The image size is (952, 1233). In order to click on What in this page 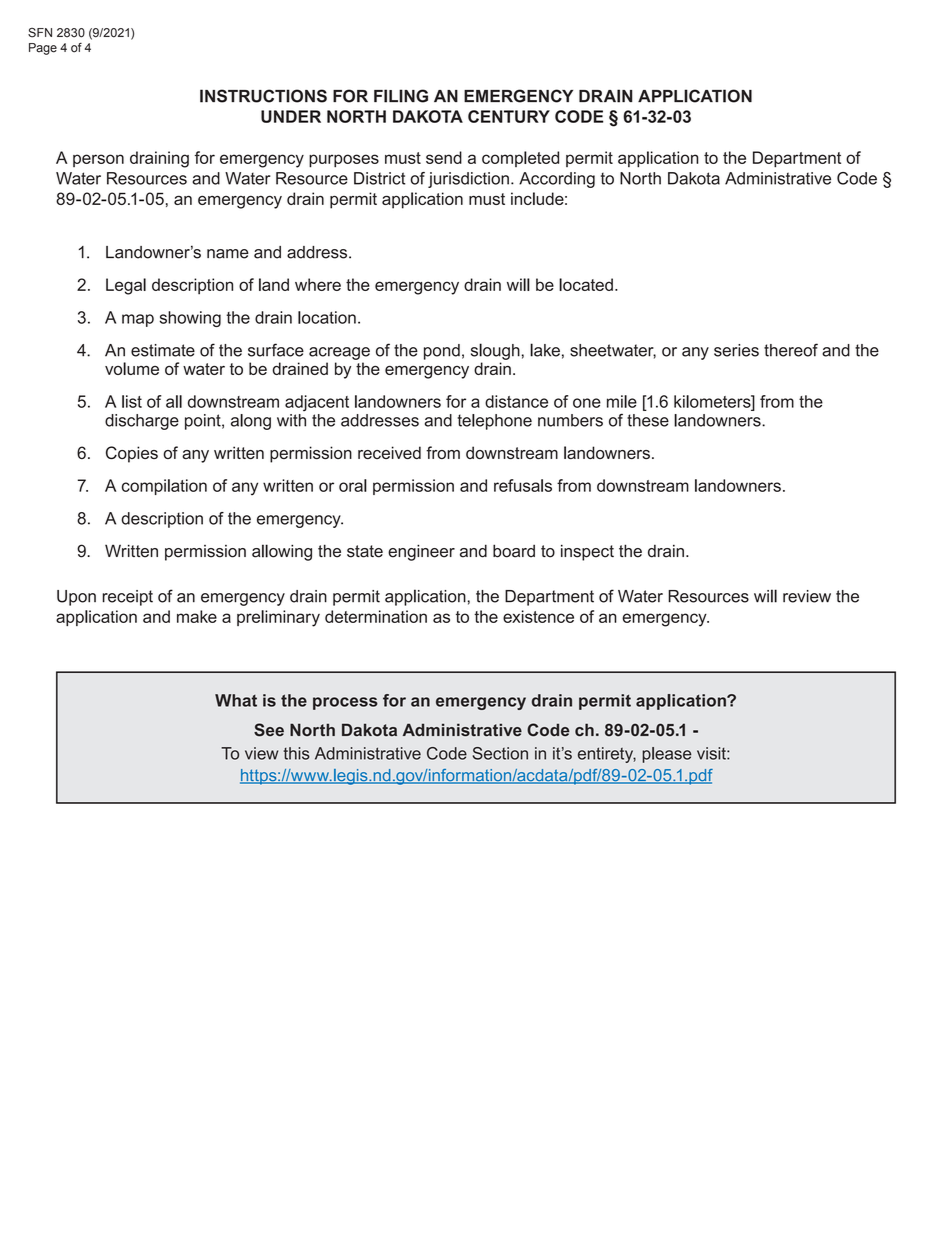, I will do `click(236, 700)`.
